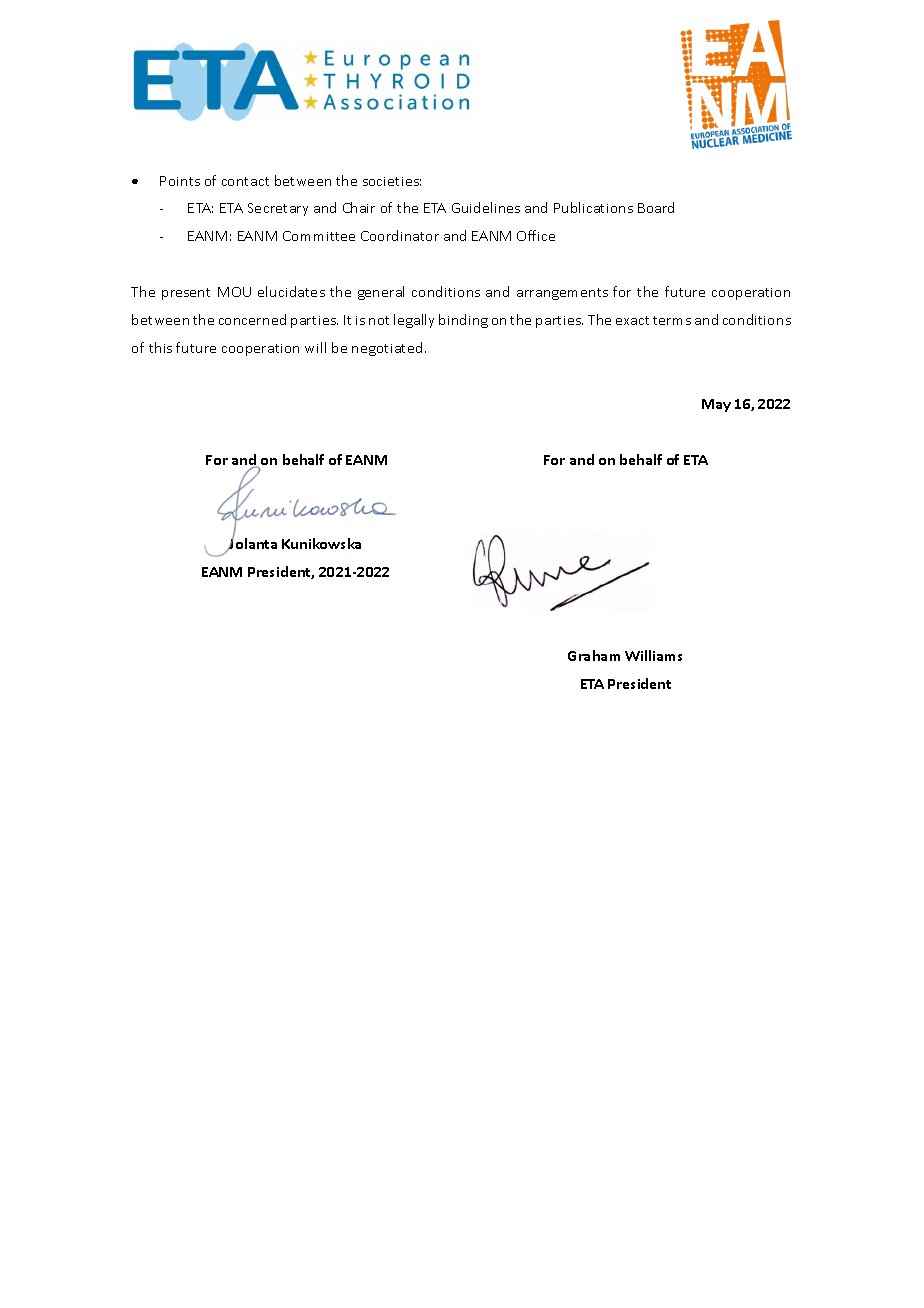 The width and height of the image is (924, 1308). I want to click on exact, so click(632, 320).
